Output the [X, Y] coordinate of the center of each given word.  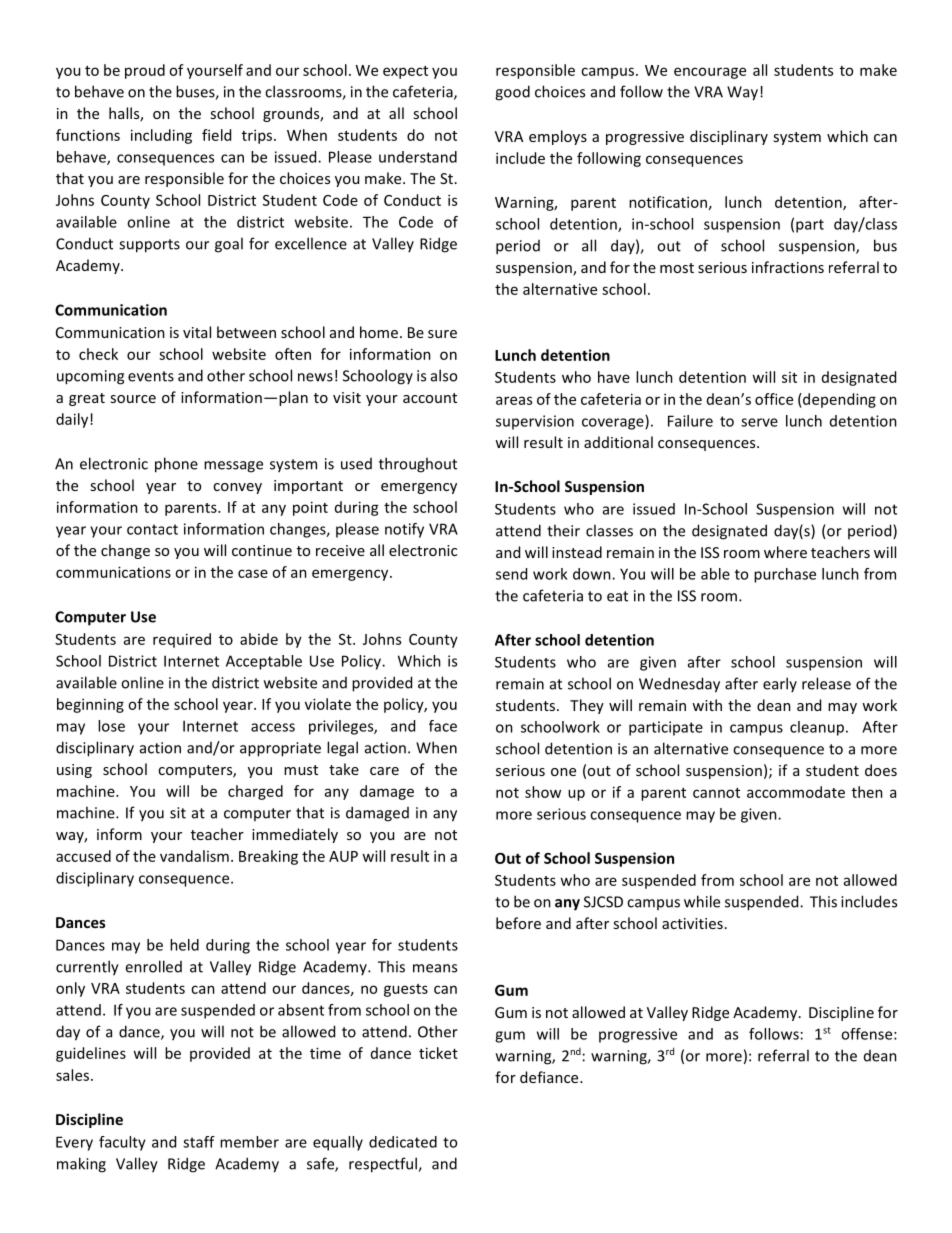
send [511, 574]
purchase [785, 575]
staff [199, 1142]
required [182, 640]
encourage [710, 73]
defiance [550, 1077]
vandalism [194, 856]
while [702, 901]
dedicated [403, 1142]
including [161, 136]
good [512, 93]
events [151, 376]
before [518, 923]
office [774, 399]
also [444, 375]
